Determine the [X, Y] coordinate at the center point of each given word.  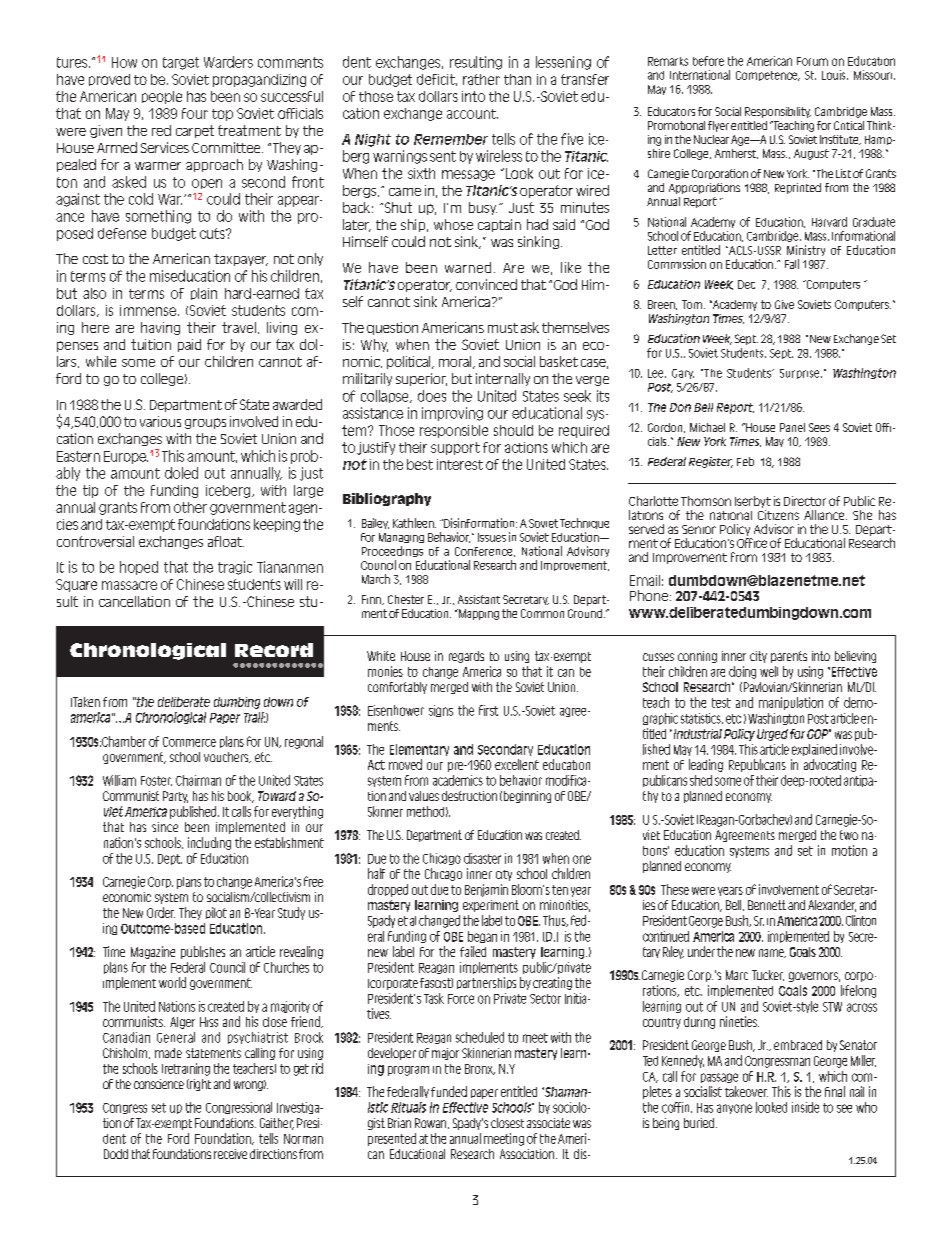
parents [789, 657]
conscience [159, 1084]
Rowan [432, 1123]
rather [481, 79]
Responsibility [778, 112]
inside [805, 1107]
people [162, 97]
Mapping [478, 614]
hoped [139, 568]
